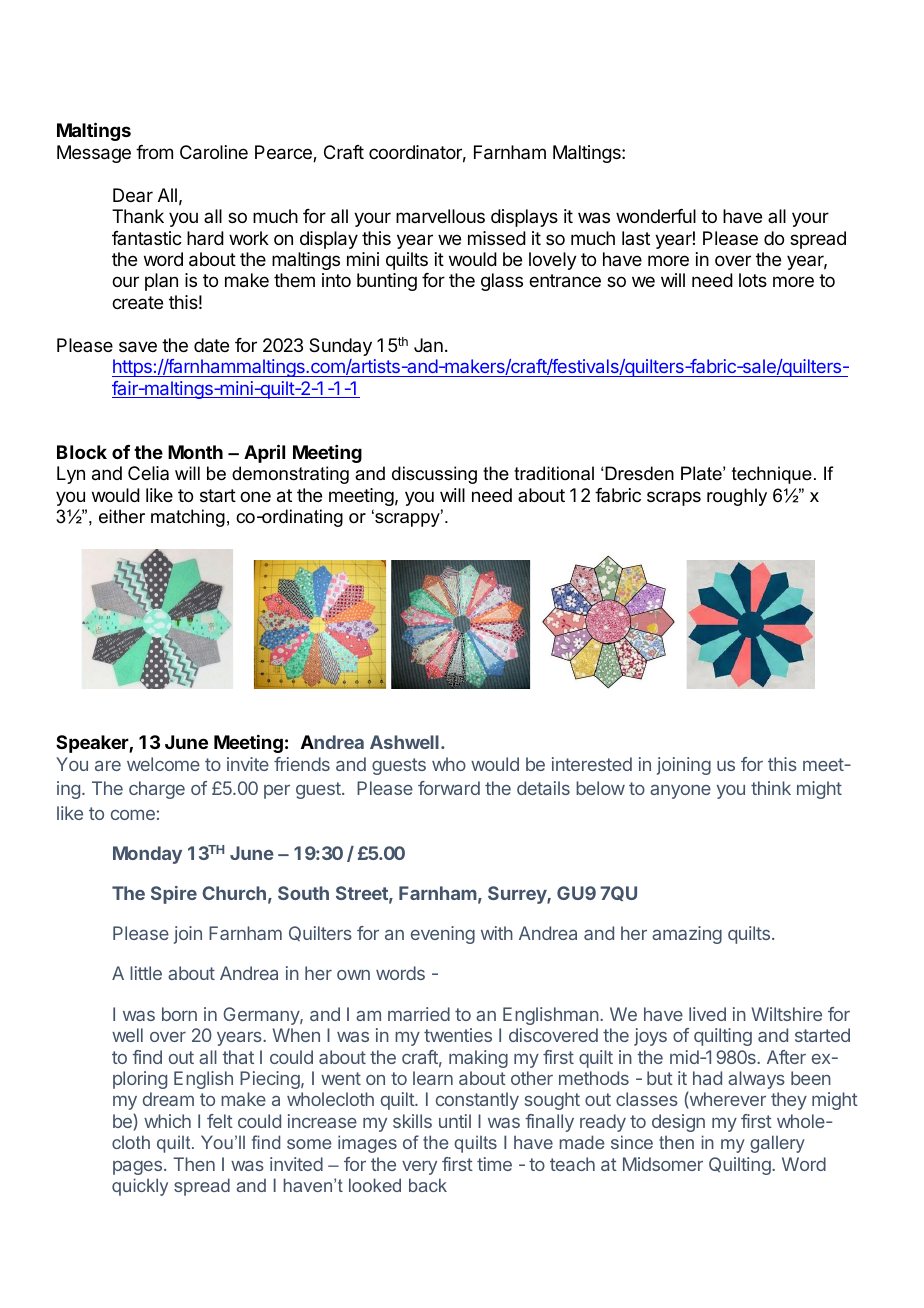  Describe the element at coordinates (133, 195) in the screenshot. I see `Dear` at that location.
